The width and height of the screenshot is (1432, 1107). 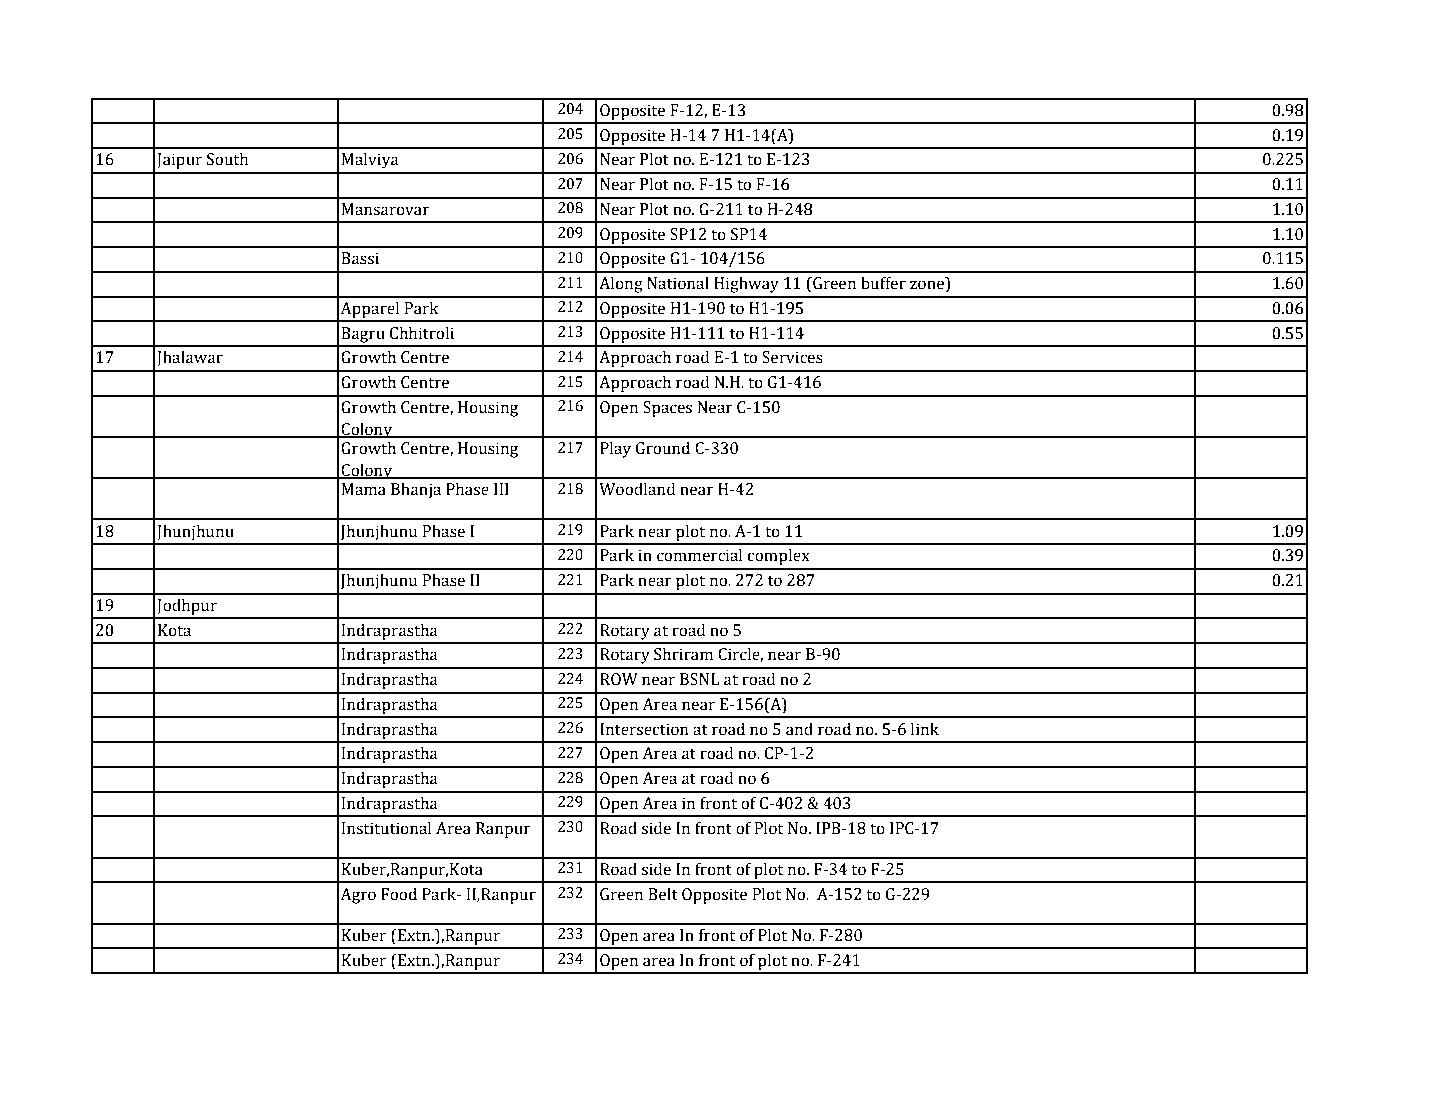 I want to click on South, so click(x=228, y=159).
